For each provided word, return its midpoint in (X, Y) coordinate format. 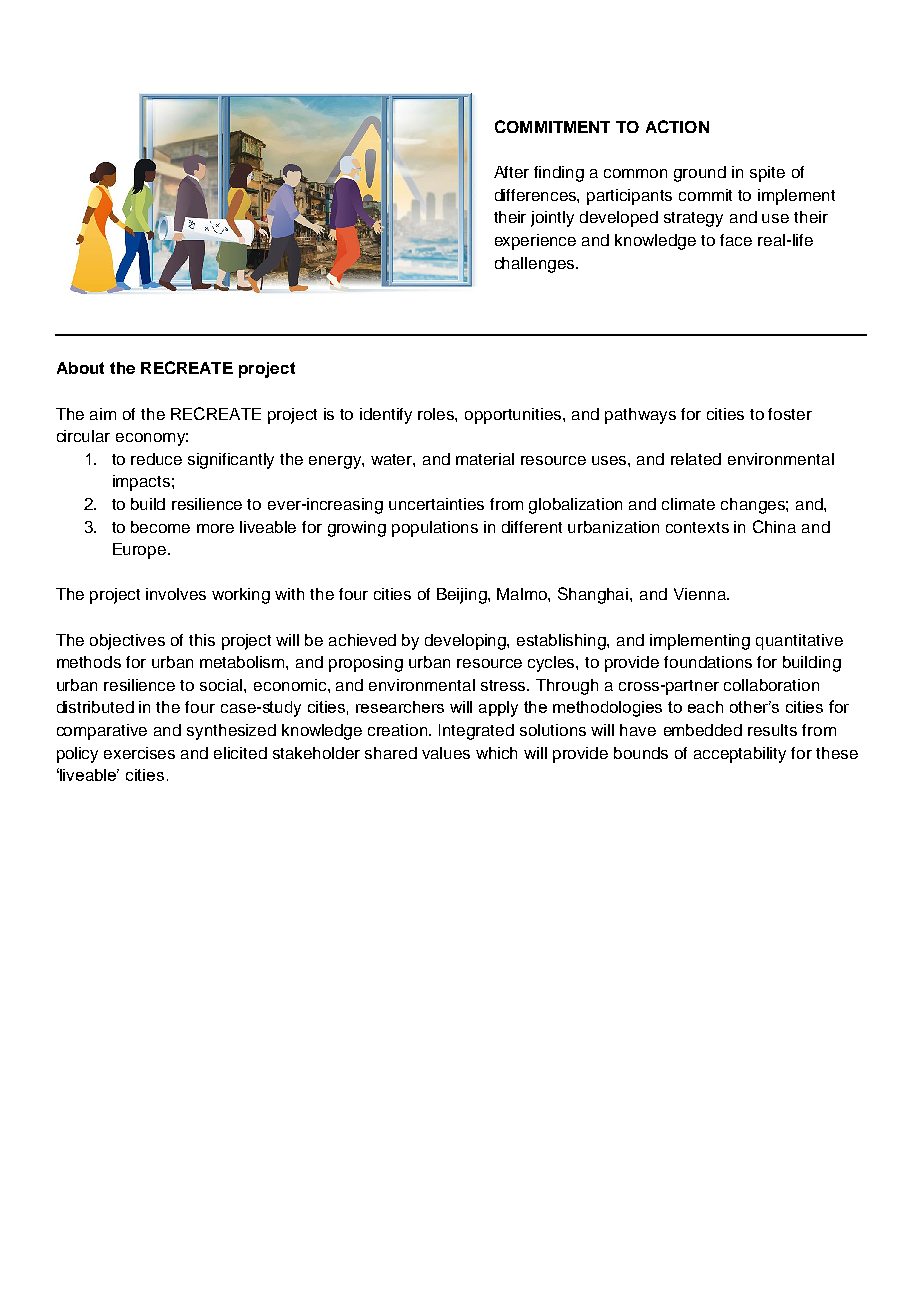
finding (559, 174)
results (772, 730)
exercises (139, 753)
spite (767, 174)
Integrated (476, 732)
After (511, 172)
